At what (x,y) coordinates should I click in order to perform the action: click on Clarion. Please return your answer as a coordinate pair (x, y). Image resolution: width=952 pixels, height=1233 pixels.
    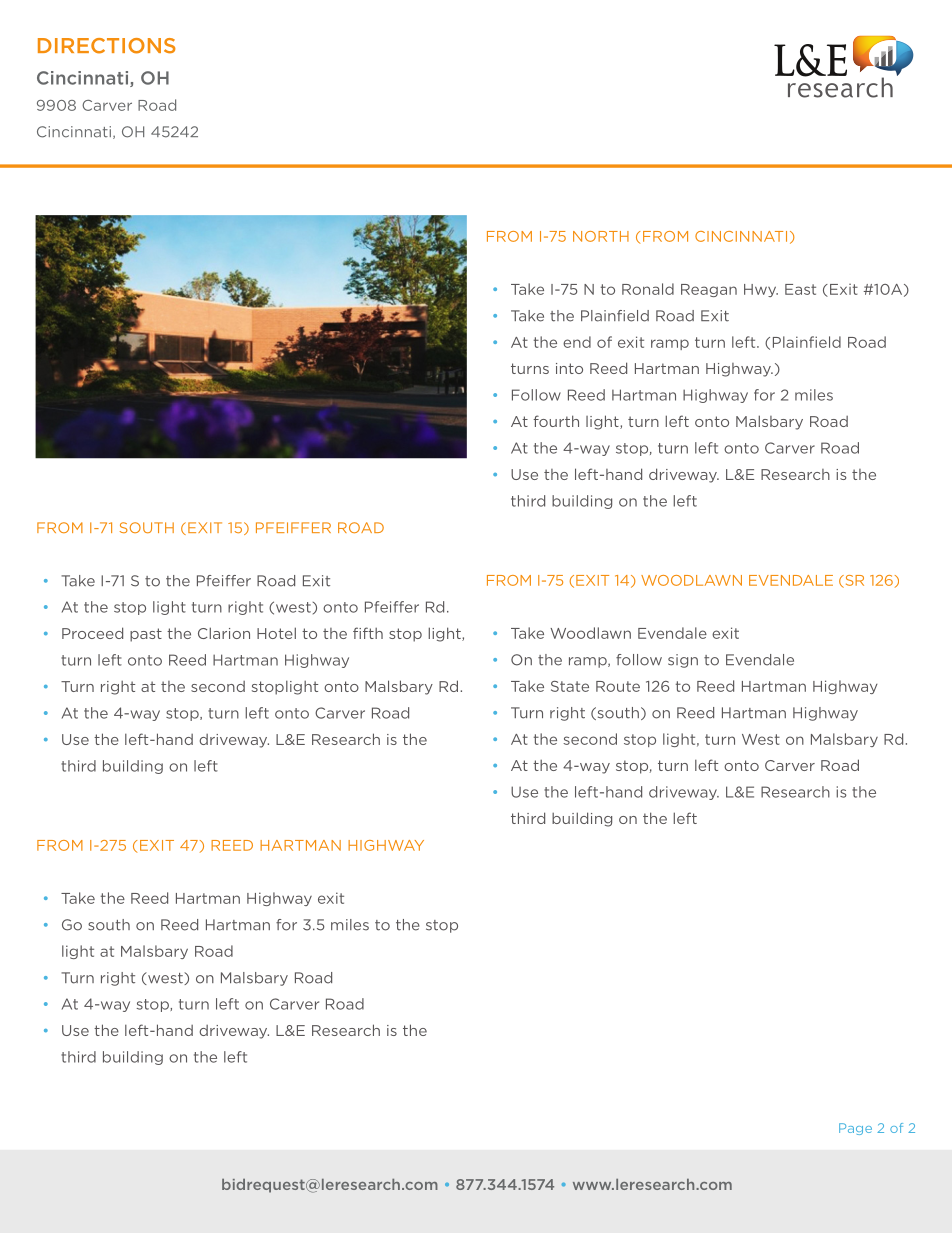
    Looking at the image, I should click on (224, 633).
